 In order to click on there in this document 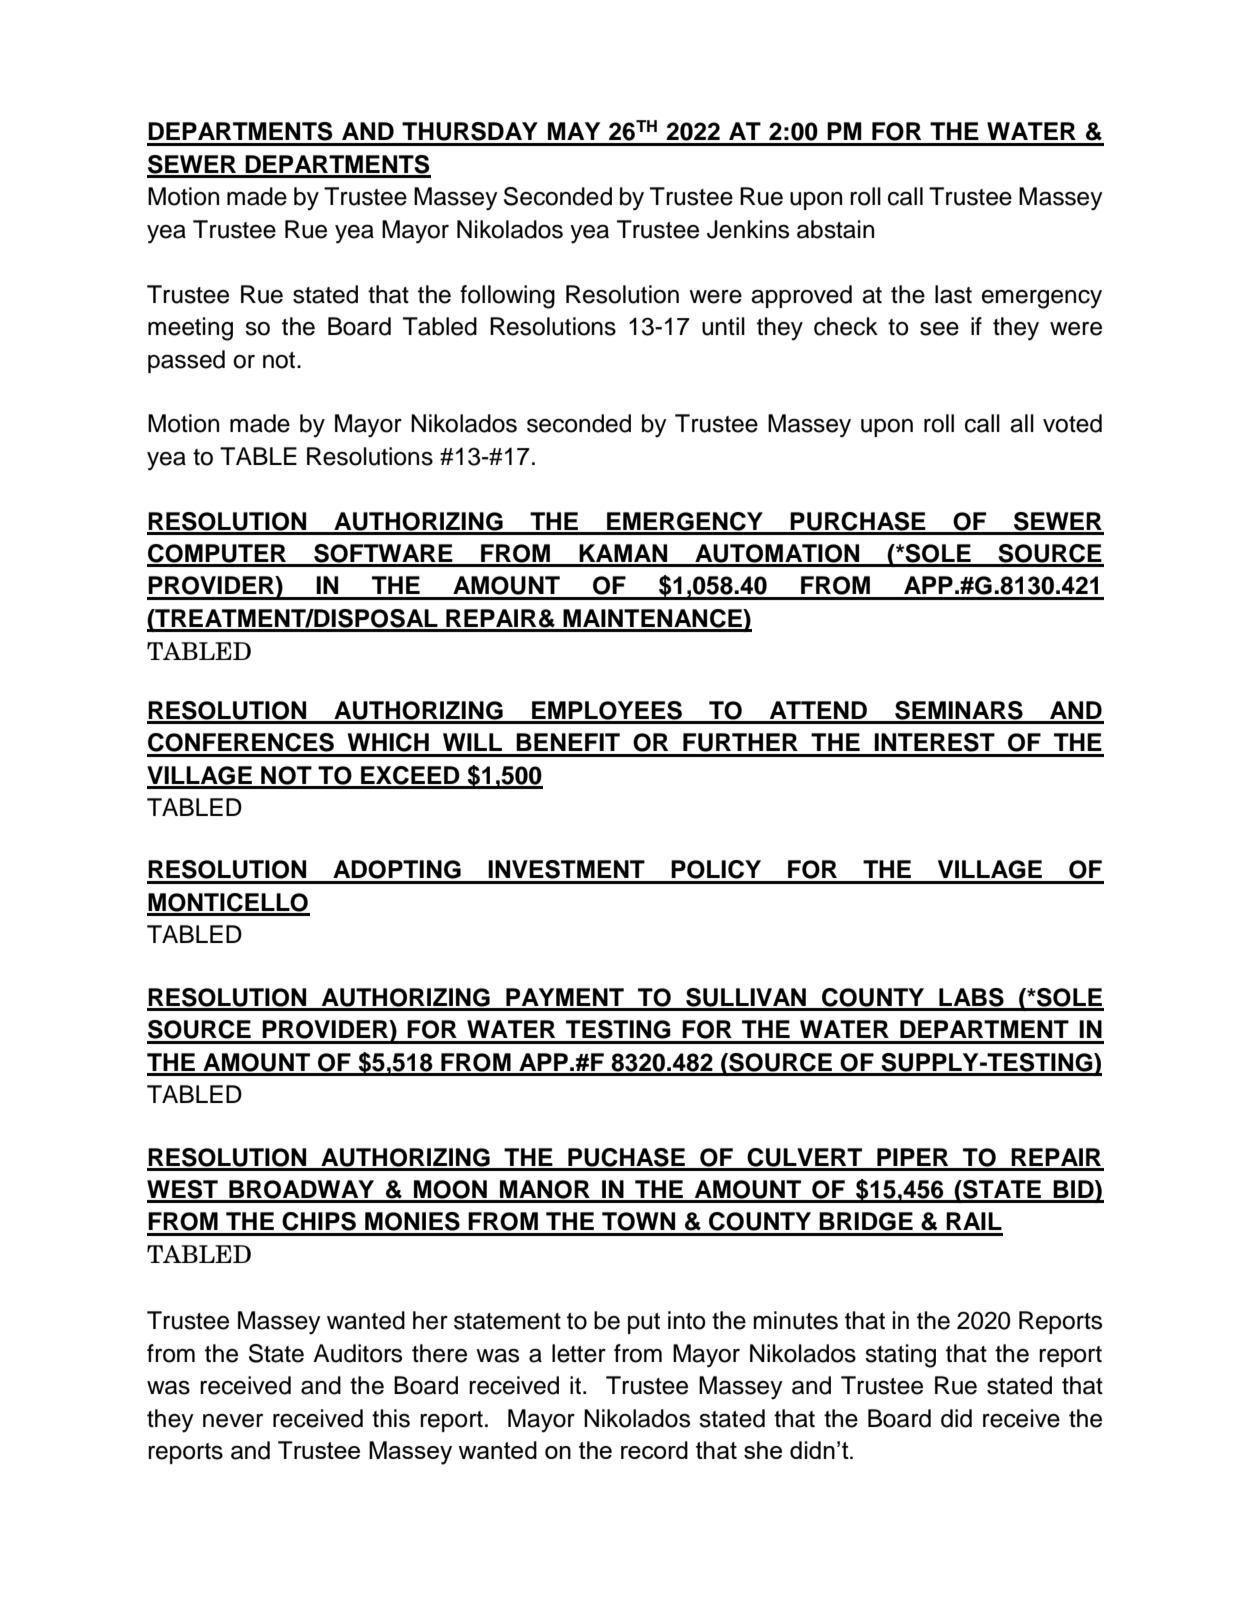, I will do `click(439, 1353)`.
